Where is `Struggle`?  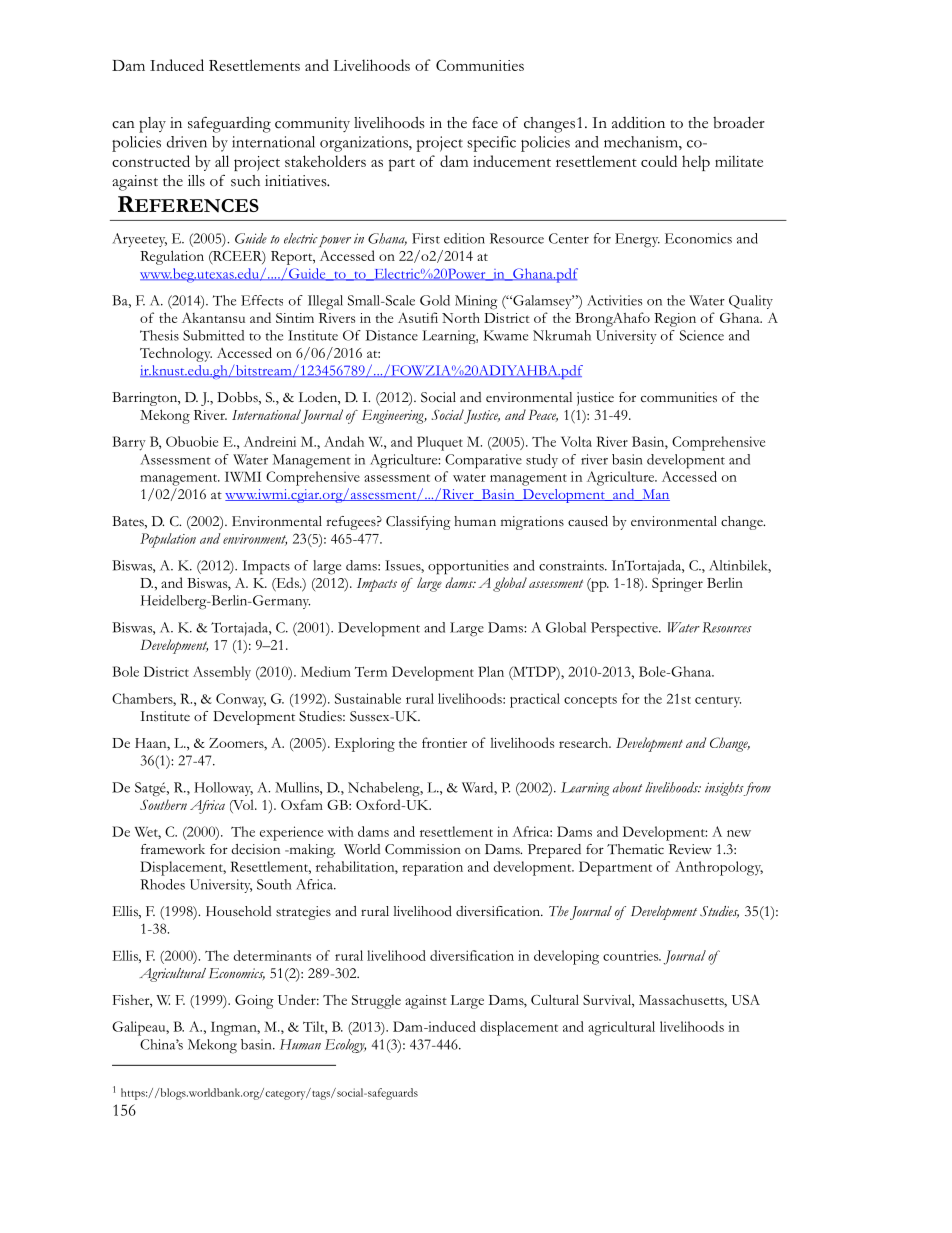 Struggle is located at coordinates (376, 1002).
